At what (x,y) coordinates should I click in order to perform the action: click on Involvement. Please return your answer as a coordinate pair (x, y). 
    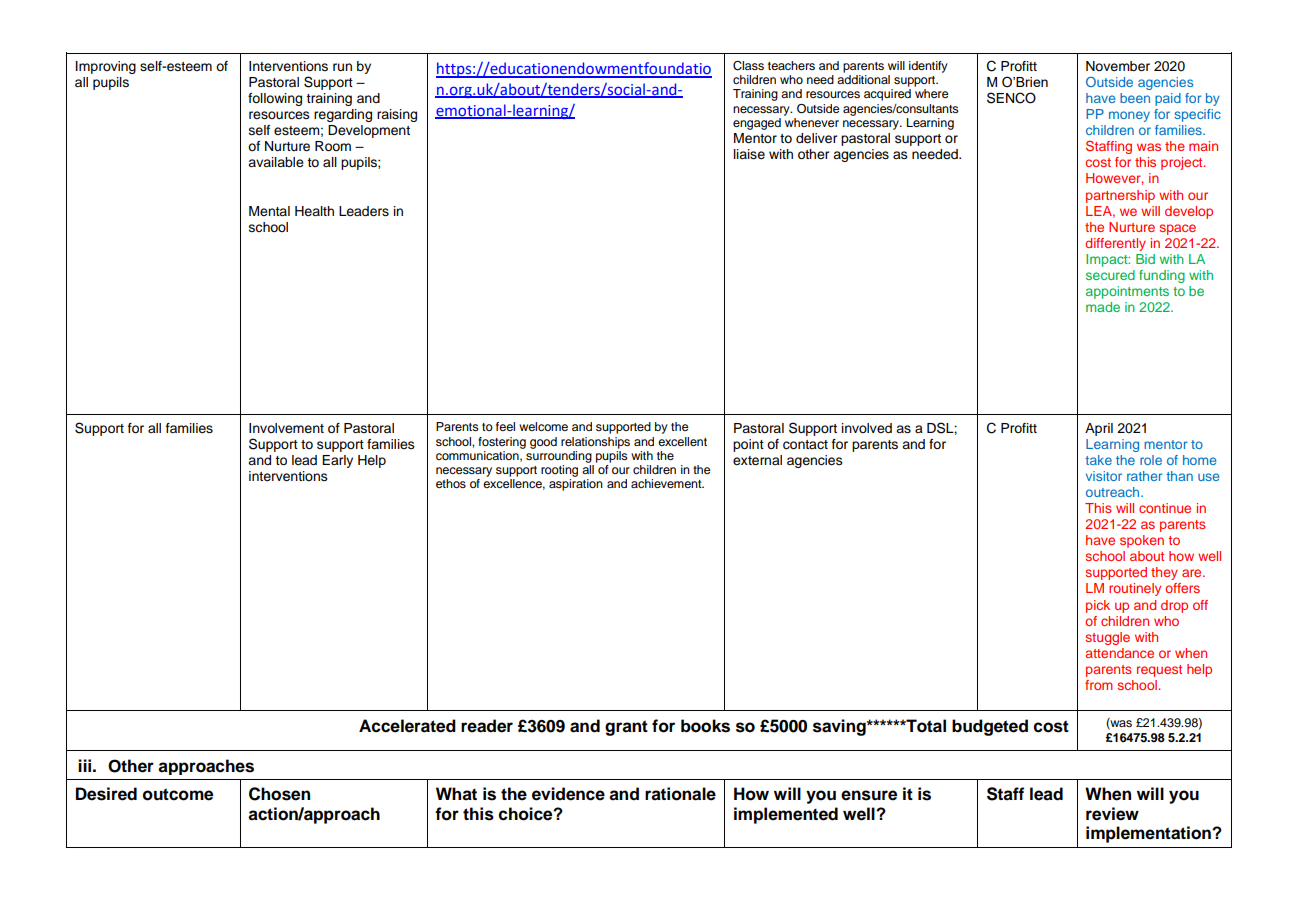
    Looking at the image, I should click on (286, 428).
